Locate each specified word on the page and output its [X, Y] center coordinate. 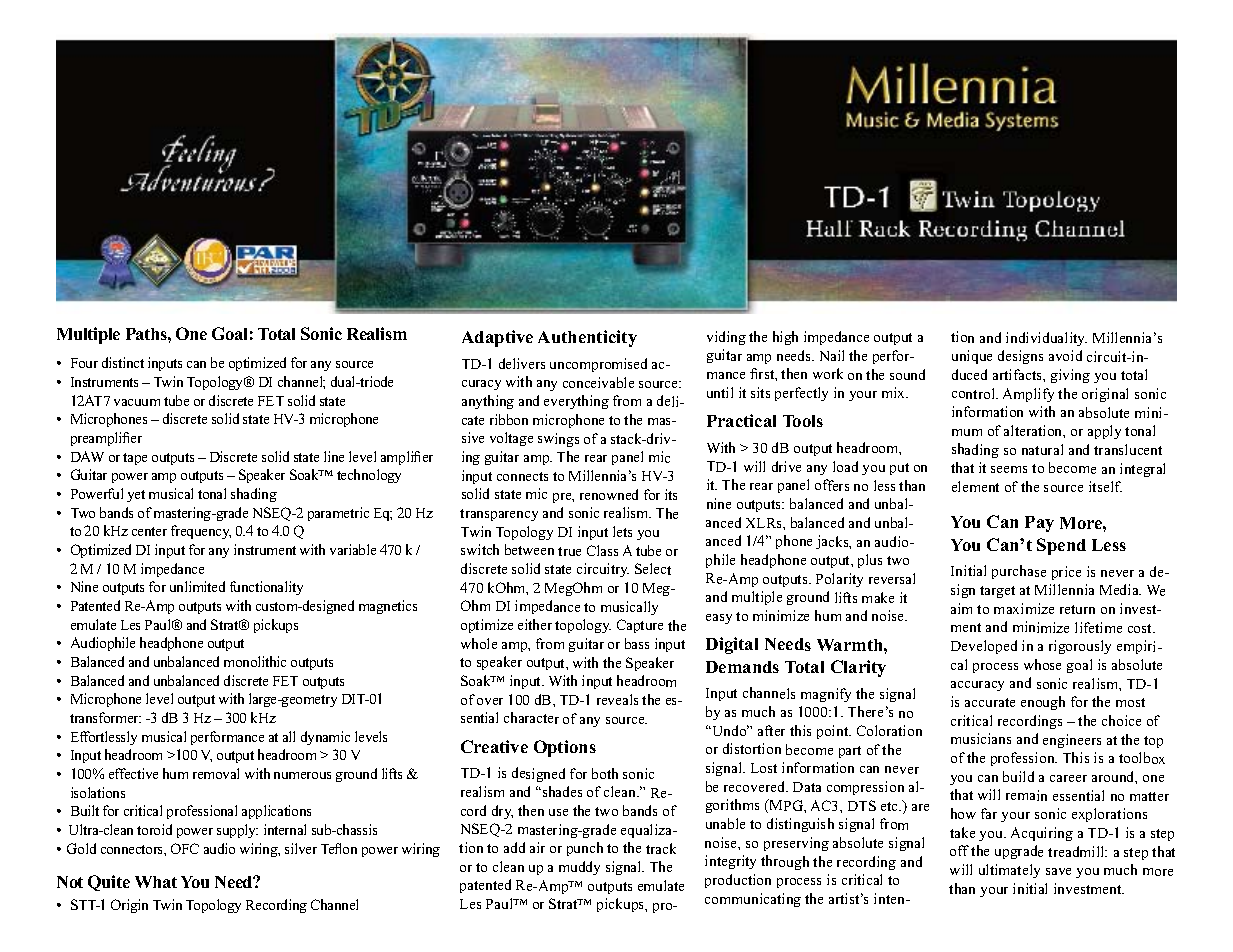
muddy [579, 868]
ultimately [1009, 871]
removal [216, 773]
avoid [1065, 355]
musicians [981, 738]
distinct [123, 362]
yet [136, 496]
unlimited [197, 586]
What [156, 882]
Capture [640, 626]
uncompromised [598, 365]
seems [1009, 469]
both [605, 773]
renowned [609, 494]
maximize [1024, 608]
